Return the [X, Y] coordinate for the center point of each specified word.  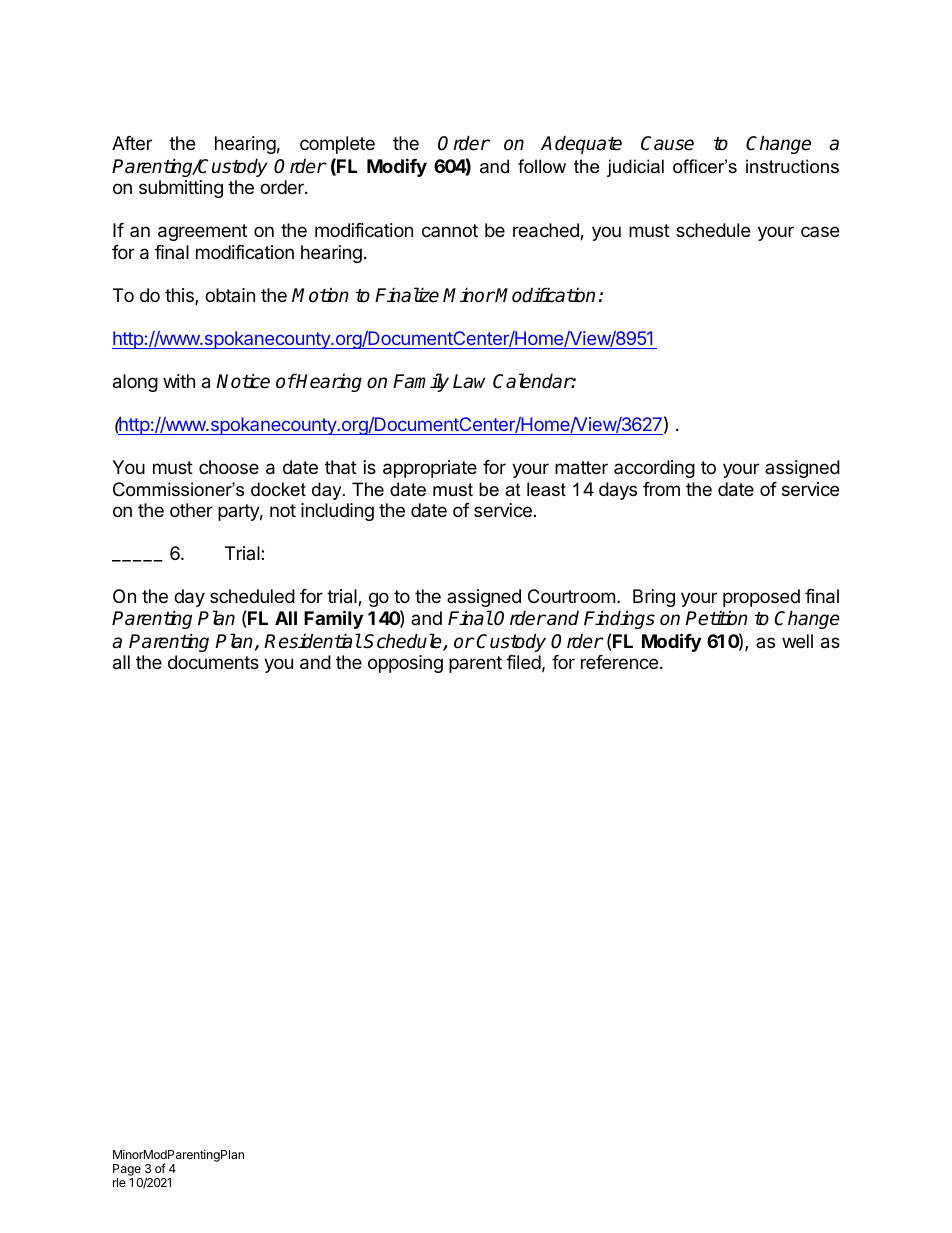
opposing [405, 664]
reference [619, 662]
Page [127, 1171]
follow [542, 166]
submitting [181, 189]
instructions [792, 166]
